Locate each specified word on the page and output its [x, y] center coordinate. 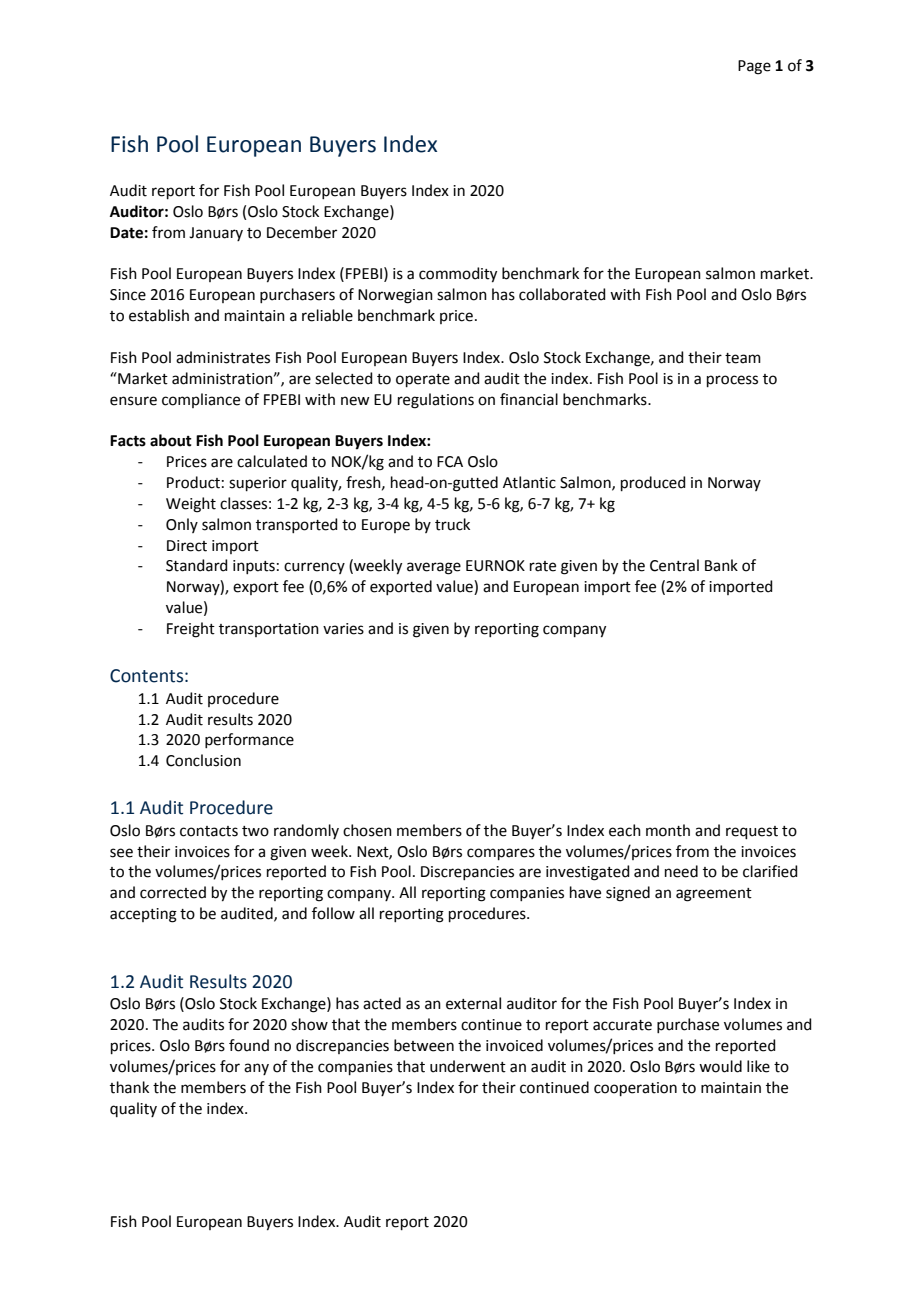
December [302, 232]
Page [754, 67]
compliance [201, 400]
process [732, 381]
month [668, 830]
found [249, 1045]
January [216, 234]
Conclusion [203, 760]
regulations [436, 401]
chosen [367, 830]
